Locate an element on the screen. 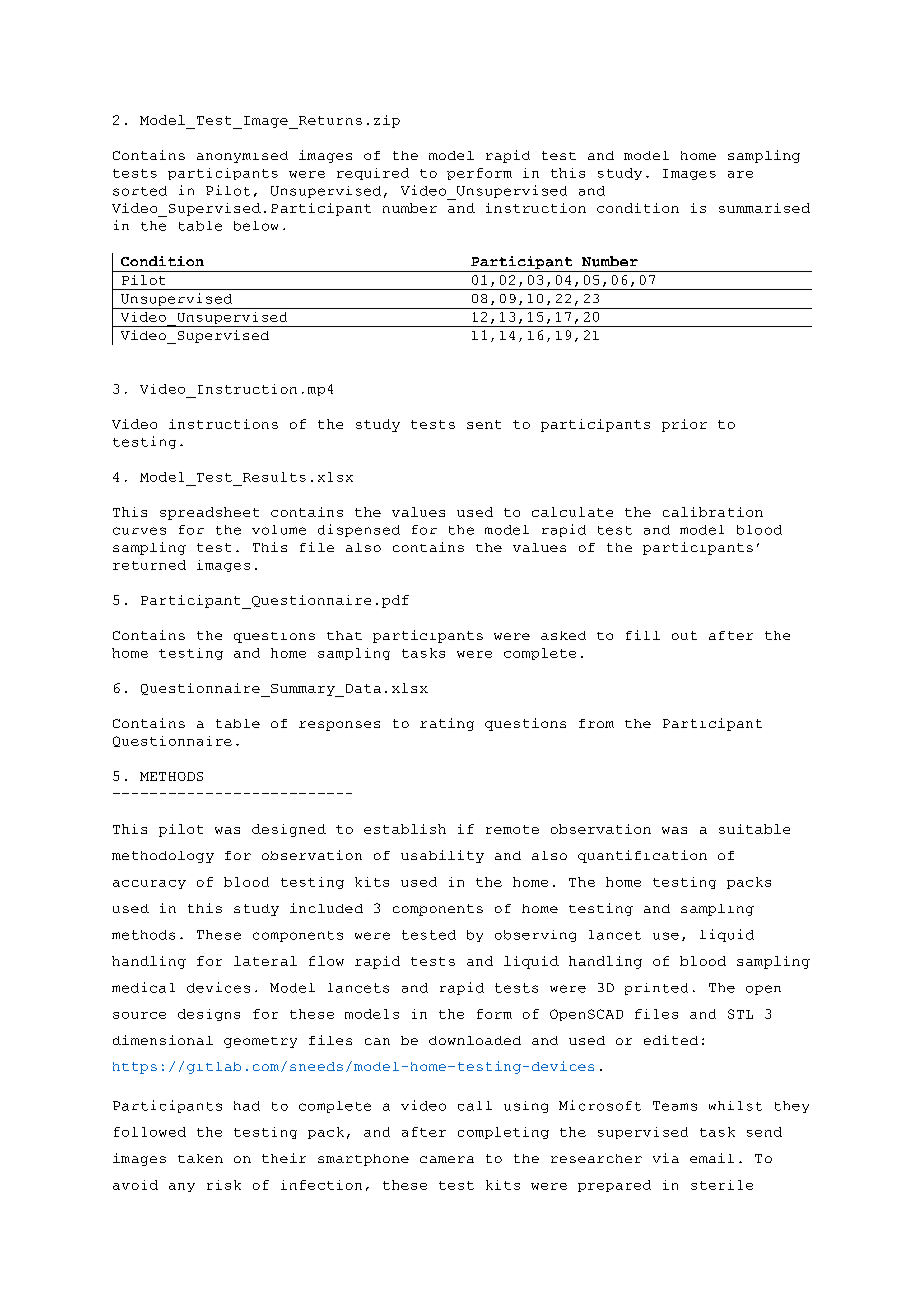  required is located at coordinates (373, 174).
